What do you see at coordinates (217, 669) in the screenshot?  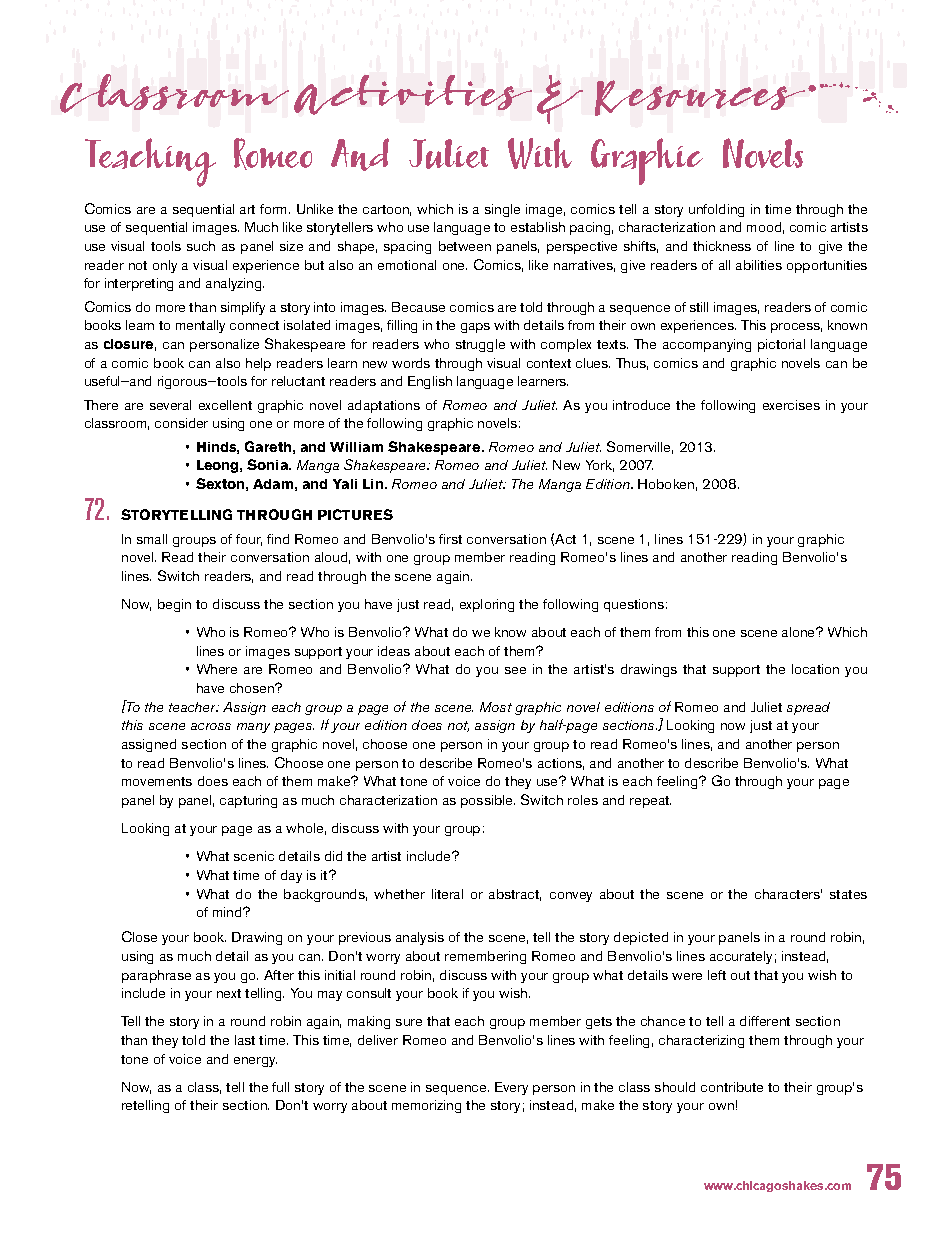 I see `Where` at bounding box center [217, 669].
